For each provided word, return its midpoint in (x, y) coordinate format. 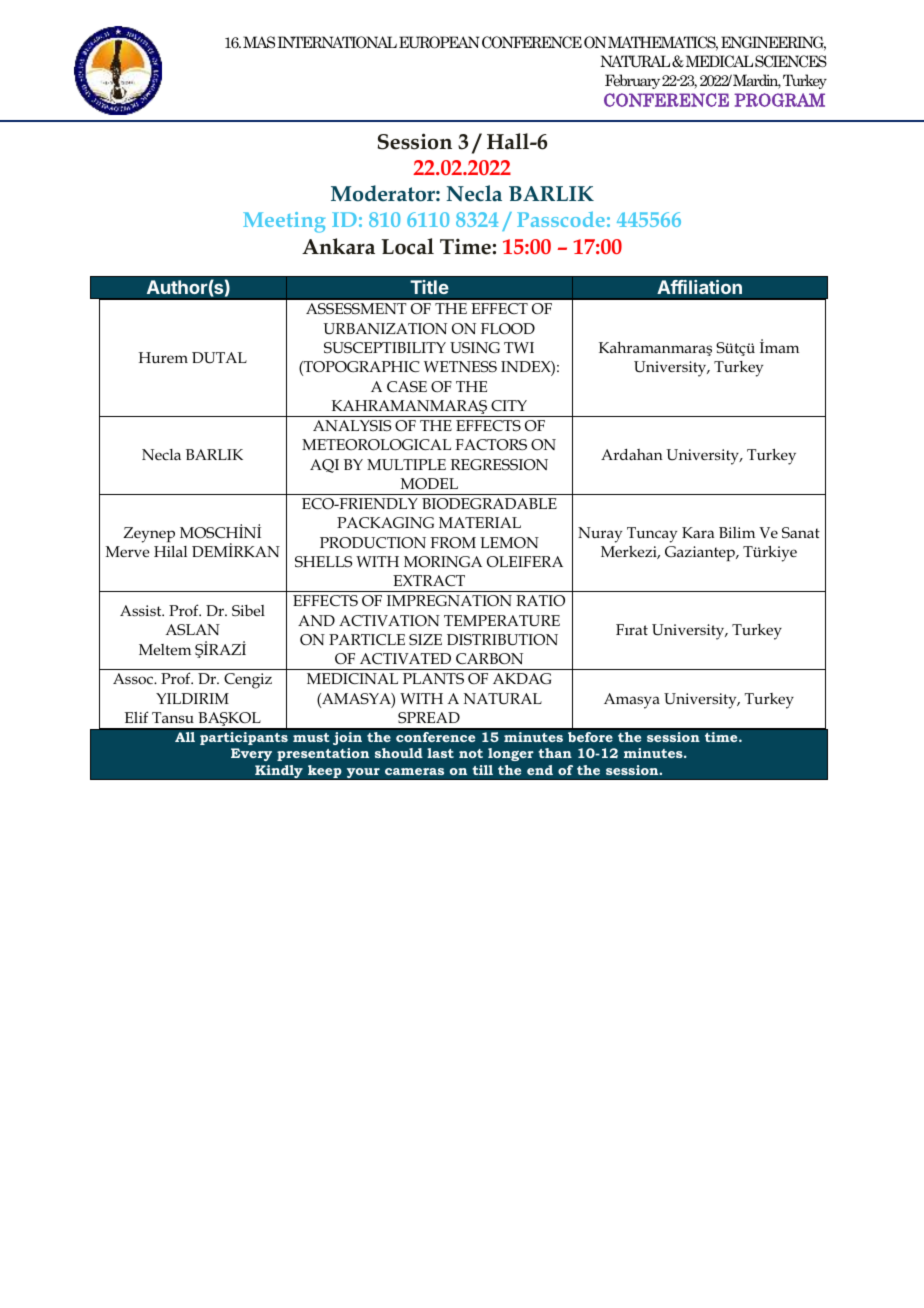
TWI (519, 347)
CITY (509, 405)
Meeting (284, 222)
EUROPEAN (439, 42)
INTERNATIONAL (337, 42)
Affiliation (699, 287)
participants (244, 738)
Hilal (170, 551)
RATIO (540, 600)
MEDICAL (718, 61)
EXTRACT (429, 580)
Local (407, 246)
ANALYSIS (352, 426)
